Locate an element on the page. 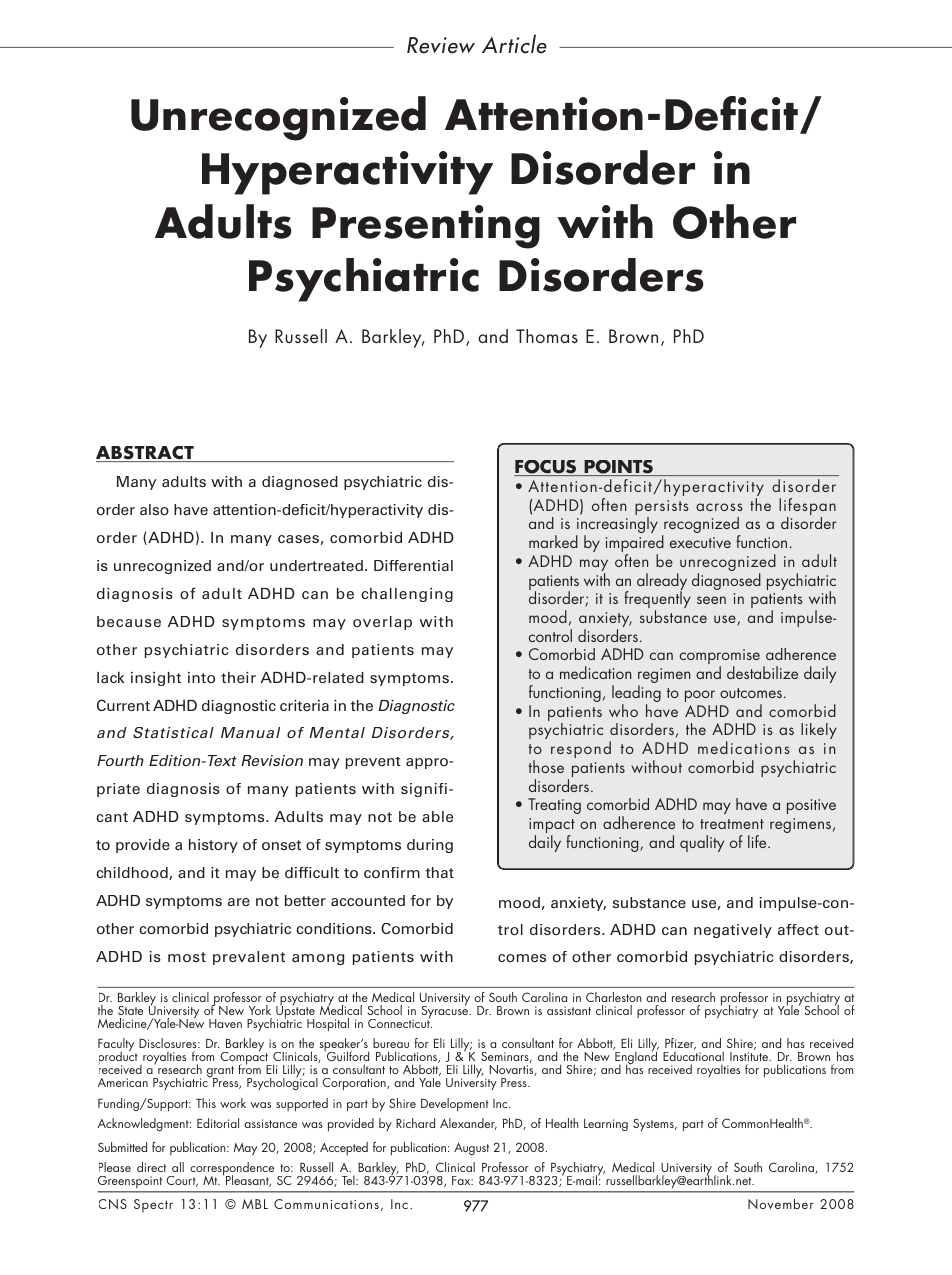  negatively is located at coordinates (733, 931).
